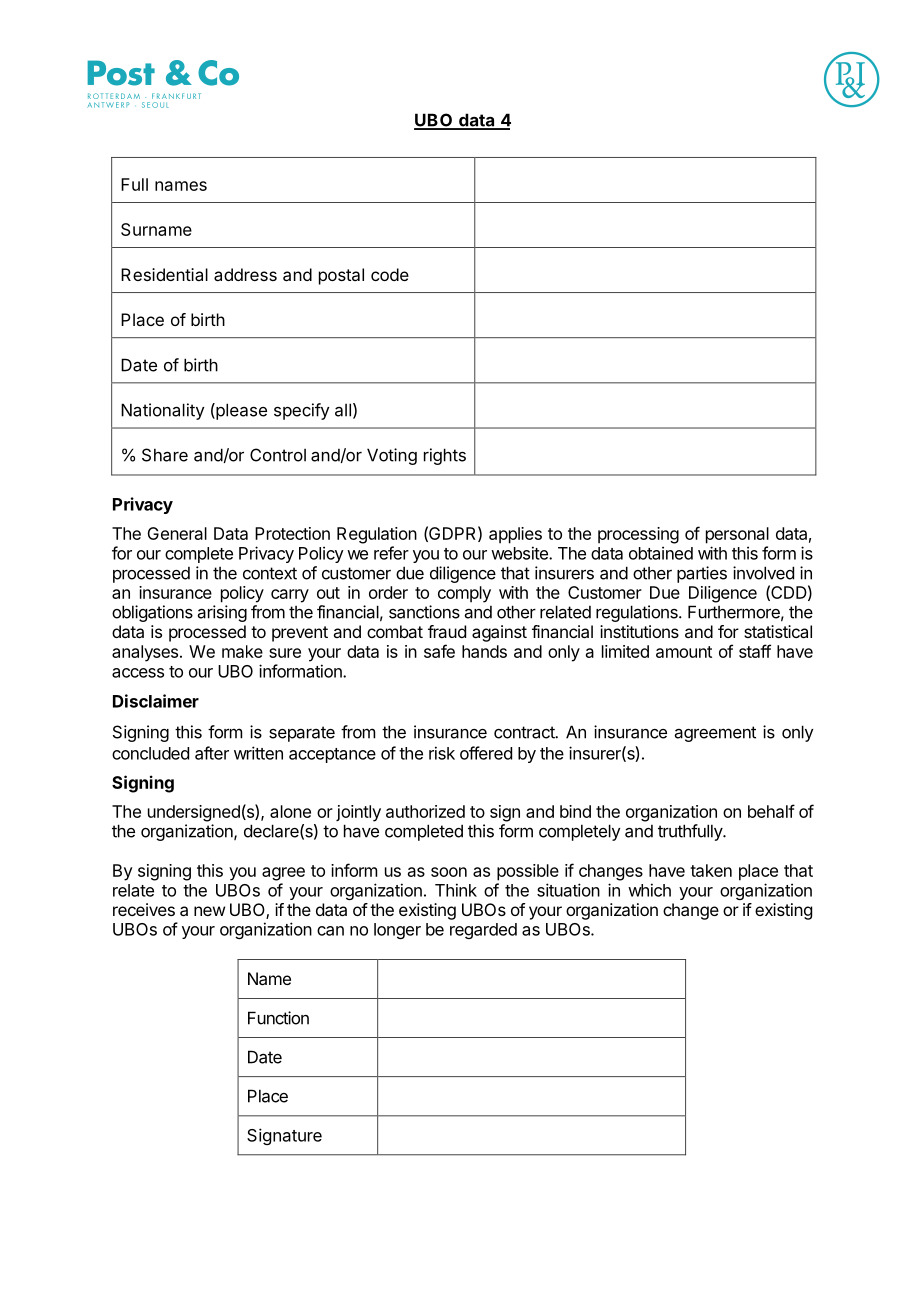 The height and width of the screenshot is (1308, 924). What do you see at coordinates (737, 535) in the screenshot?
I see `personal` at bounding box center [737, 535].
